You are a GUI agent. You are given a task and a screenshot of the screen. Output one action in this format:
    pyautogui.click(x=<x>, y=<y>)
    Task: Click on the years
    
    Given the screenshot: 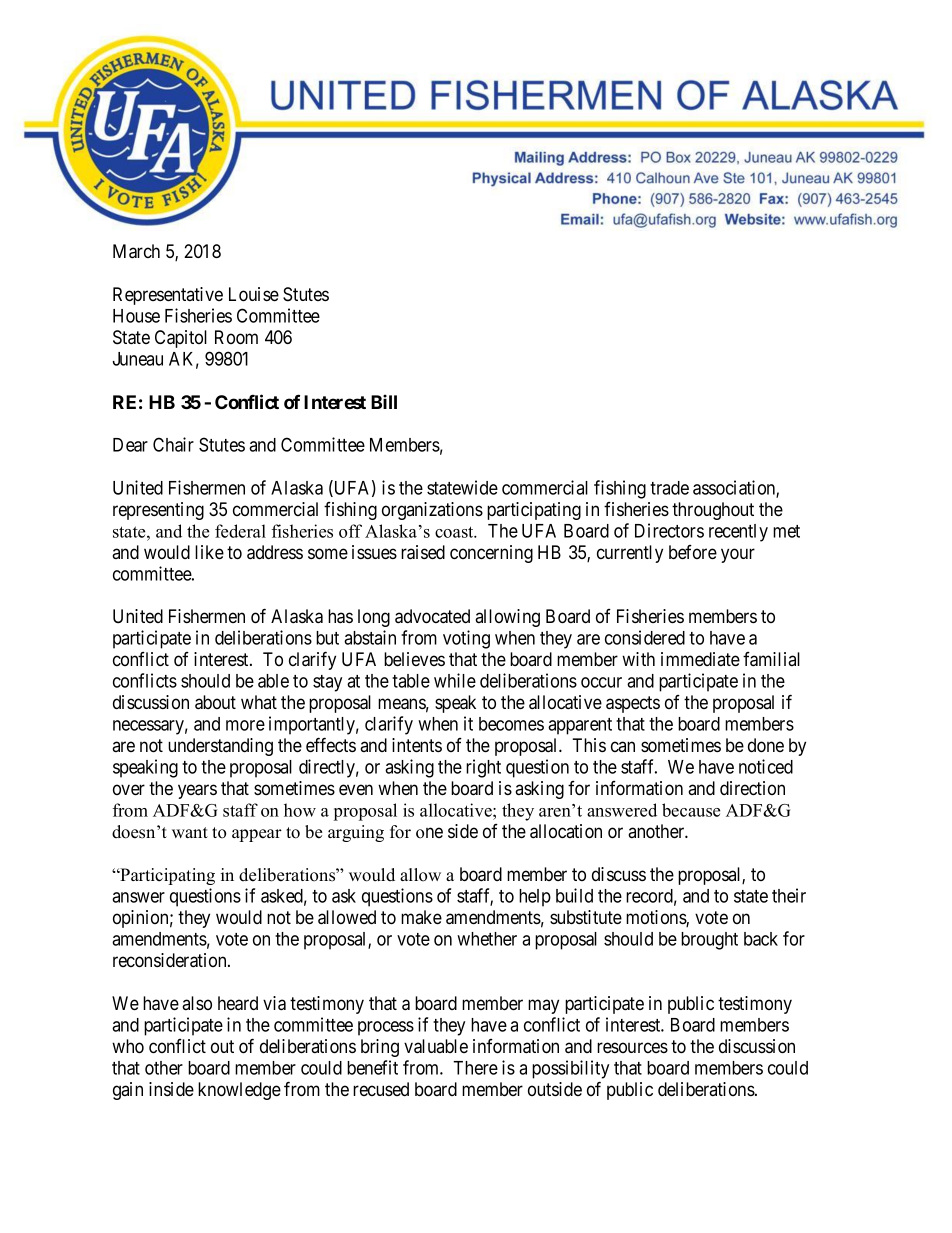 What is the action you would take?
    pyautogui.click(x=197, y=791)
